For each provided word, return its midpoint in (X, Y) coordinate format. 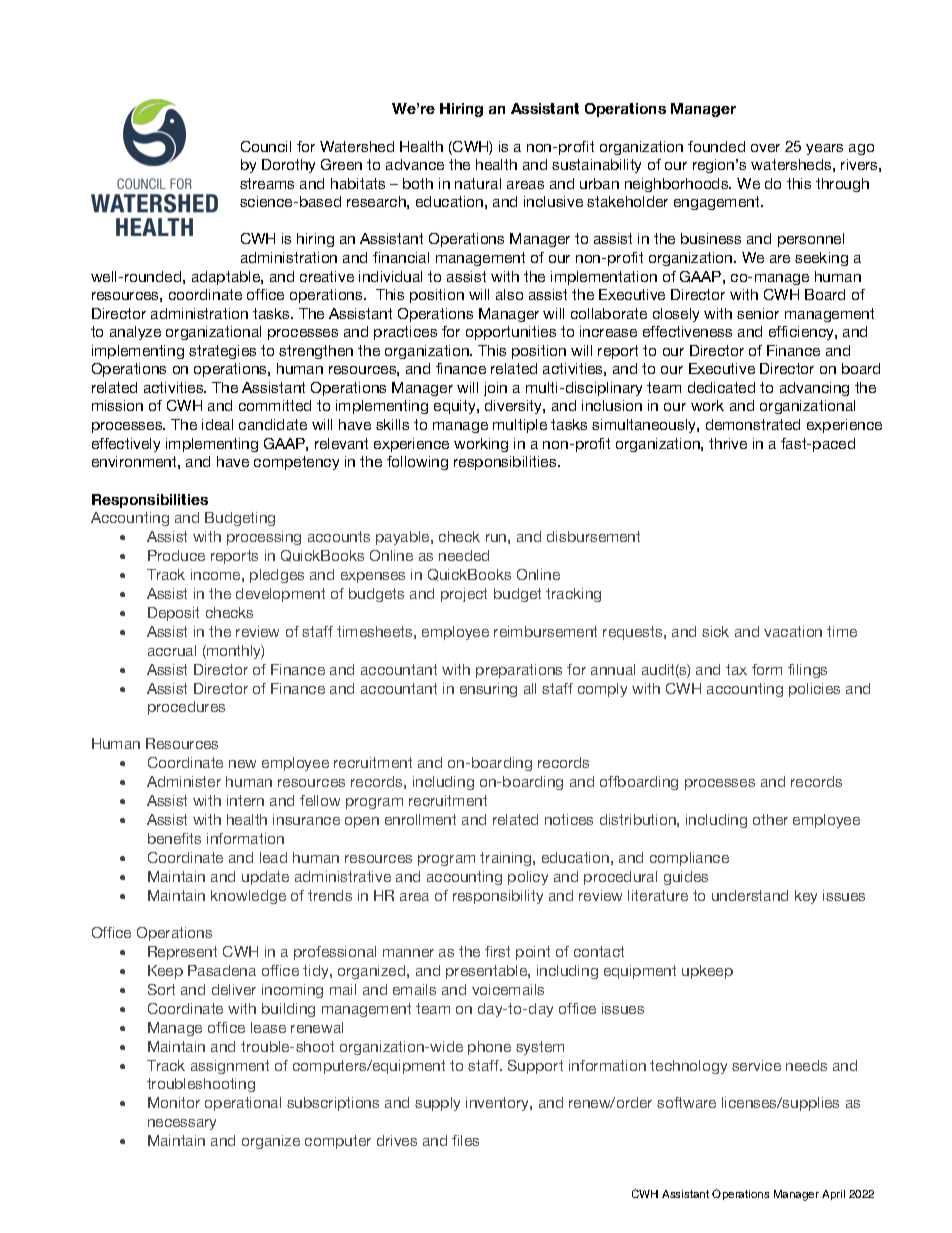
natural (478, 183)
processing (264, 538)
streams (267, 183)
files (465, 1140)
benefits (174, 838)
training (507, 859)
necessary (182, 1124)
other (770, 819)
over (765, 148)
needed (464, 555)
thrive (728, 443)
